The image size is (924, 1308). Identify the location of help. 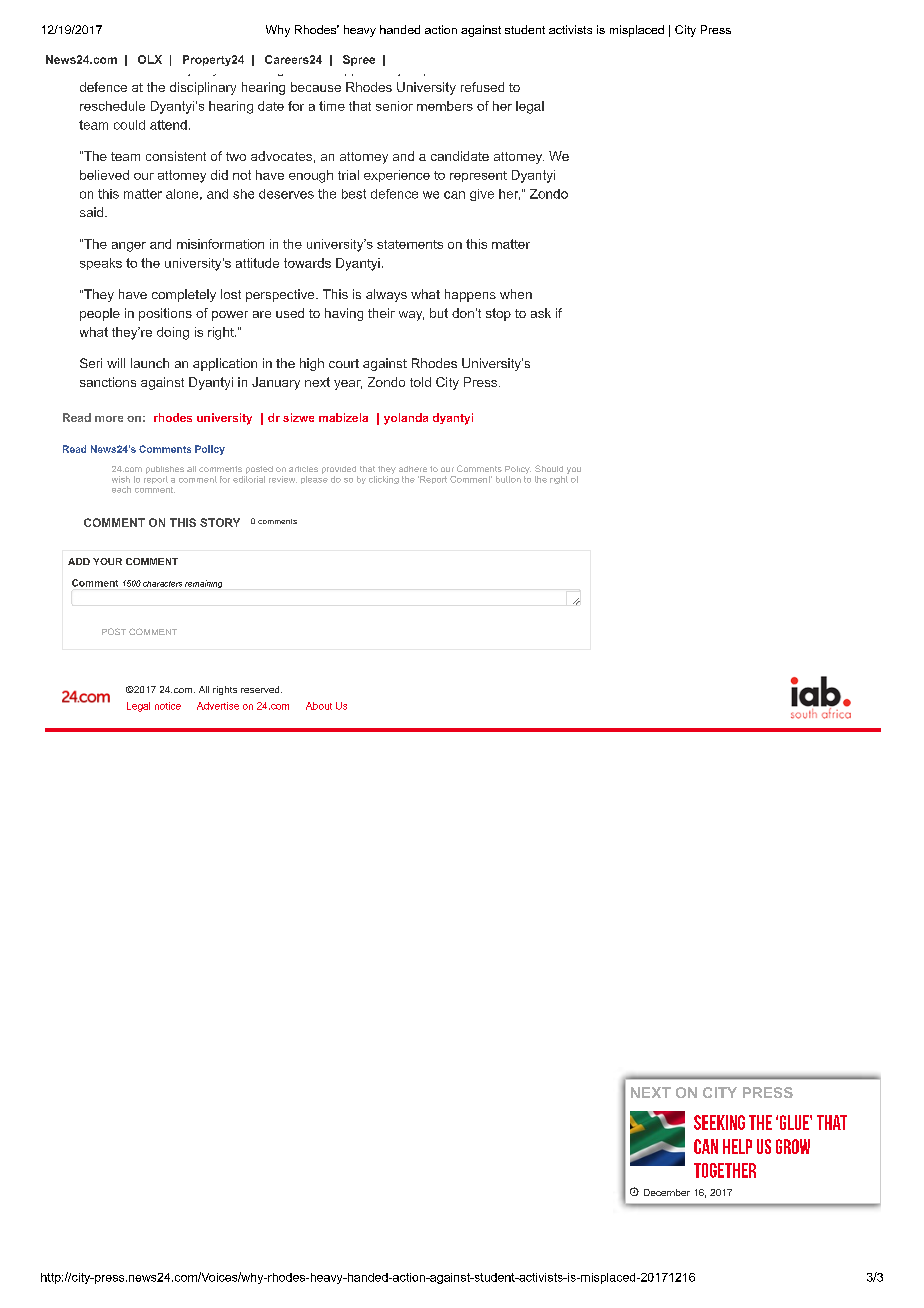
(737, 1146).
